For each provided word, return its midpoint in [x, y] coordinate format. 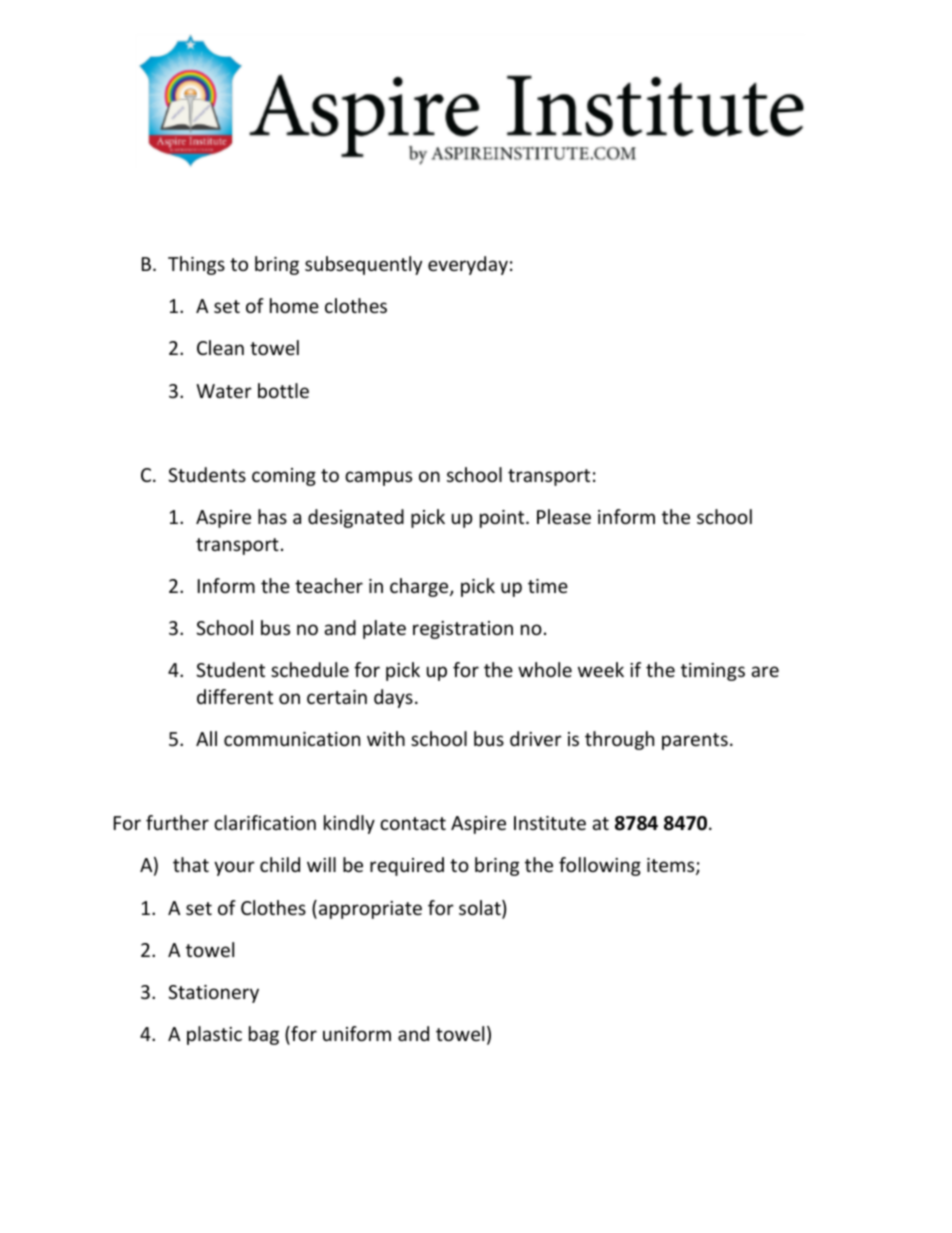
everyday [468, 265]
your [234, 868]
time [548, 586]
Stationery [213, 994]
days [393, 698]
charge [420, 587]
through [619, 740]
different [235, 696]
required [407, 866]
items [672, 866]
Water [224, 391]
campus [378, 478]
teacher [329, 585]
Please [564, 516]
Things [196, 265]
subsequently [363, 265]
